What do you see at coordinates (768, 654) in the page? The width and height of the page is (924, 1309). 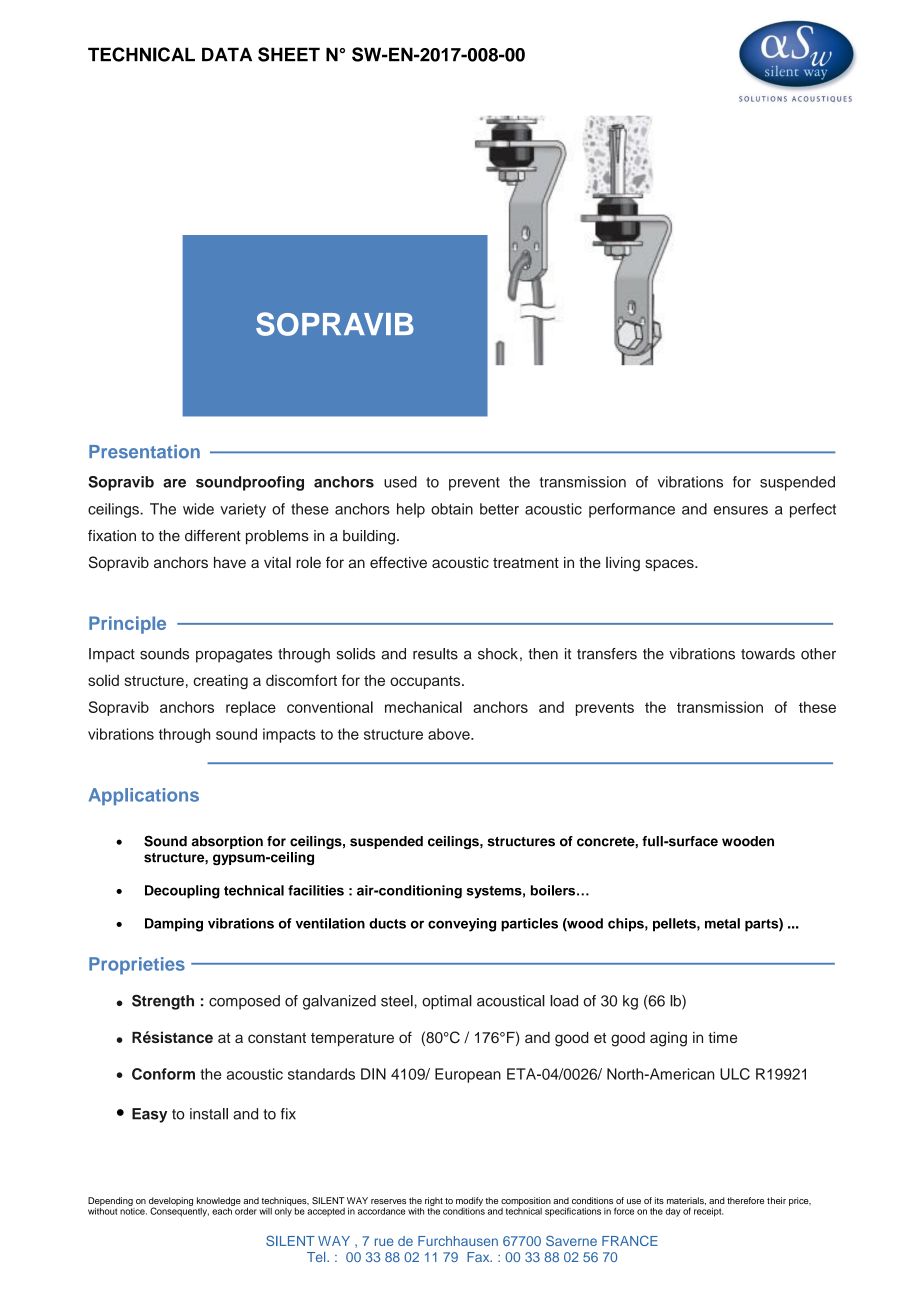 I see `towards` at bounding box center [768, 654].
